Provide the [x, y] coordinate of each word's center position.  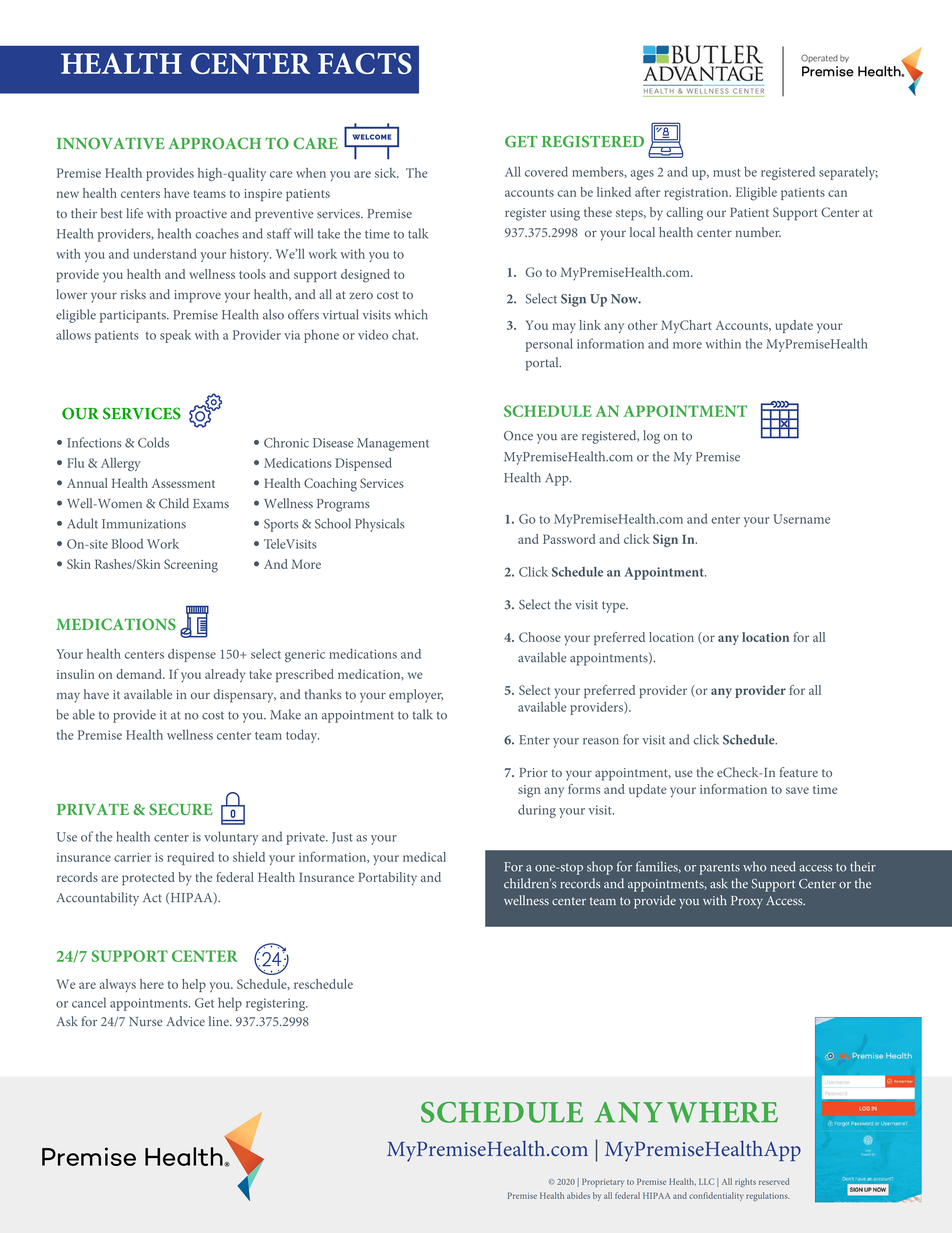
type [615, 607]
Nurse [146, 1021]
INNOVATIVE [111, 143]
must [727, 173]
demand [140, 674]
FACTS [365, 63]
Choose [540, 637]
